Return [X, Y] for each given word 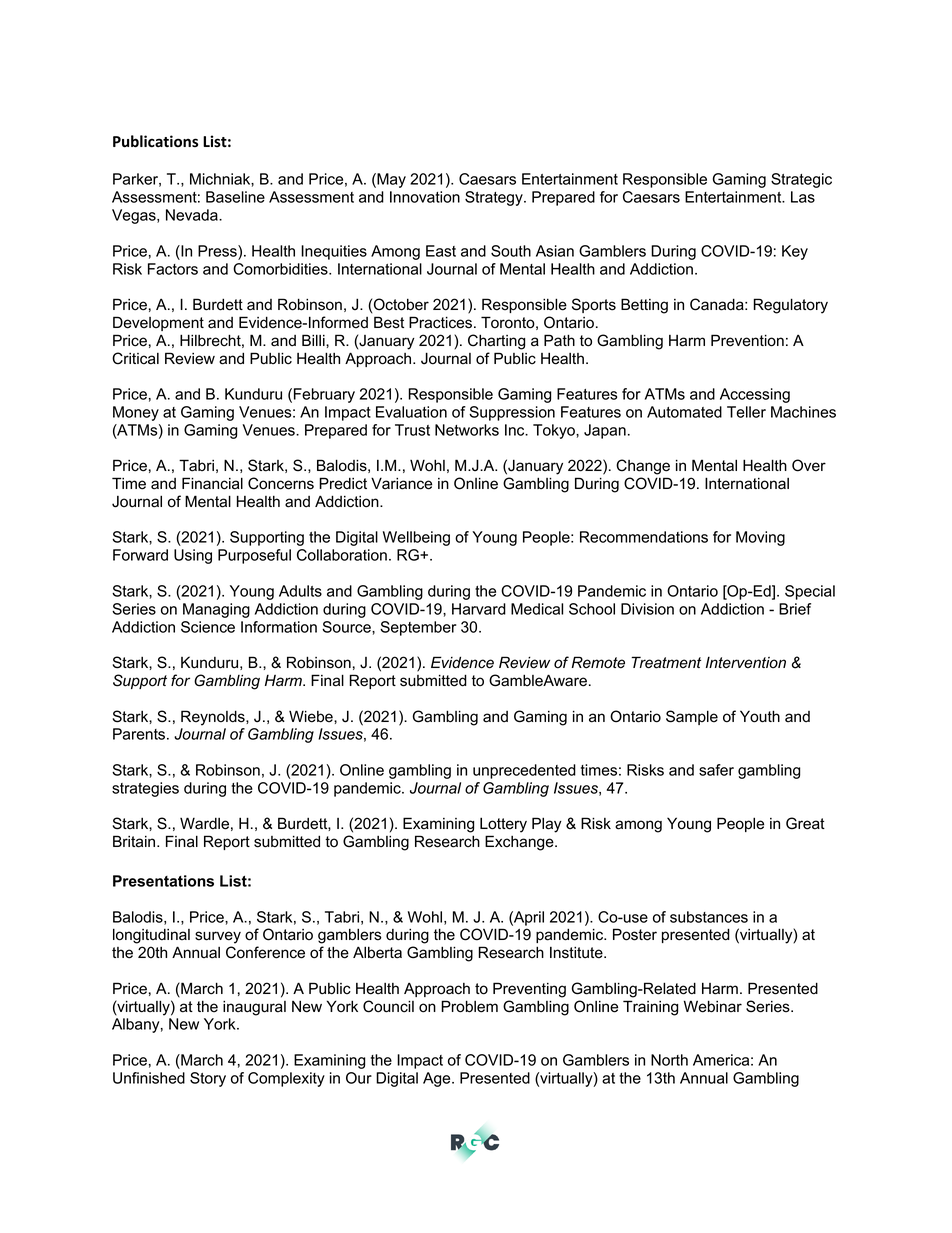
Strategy [495, 198]
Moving [760, 538]
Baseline [235, 197]
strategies [145, 789]
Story [208, 1079]
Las [803, 197]
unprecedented [524, 771]
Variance [401, 483]
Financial [212, 483]
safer [716, 770]
